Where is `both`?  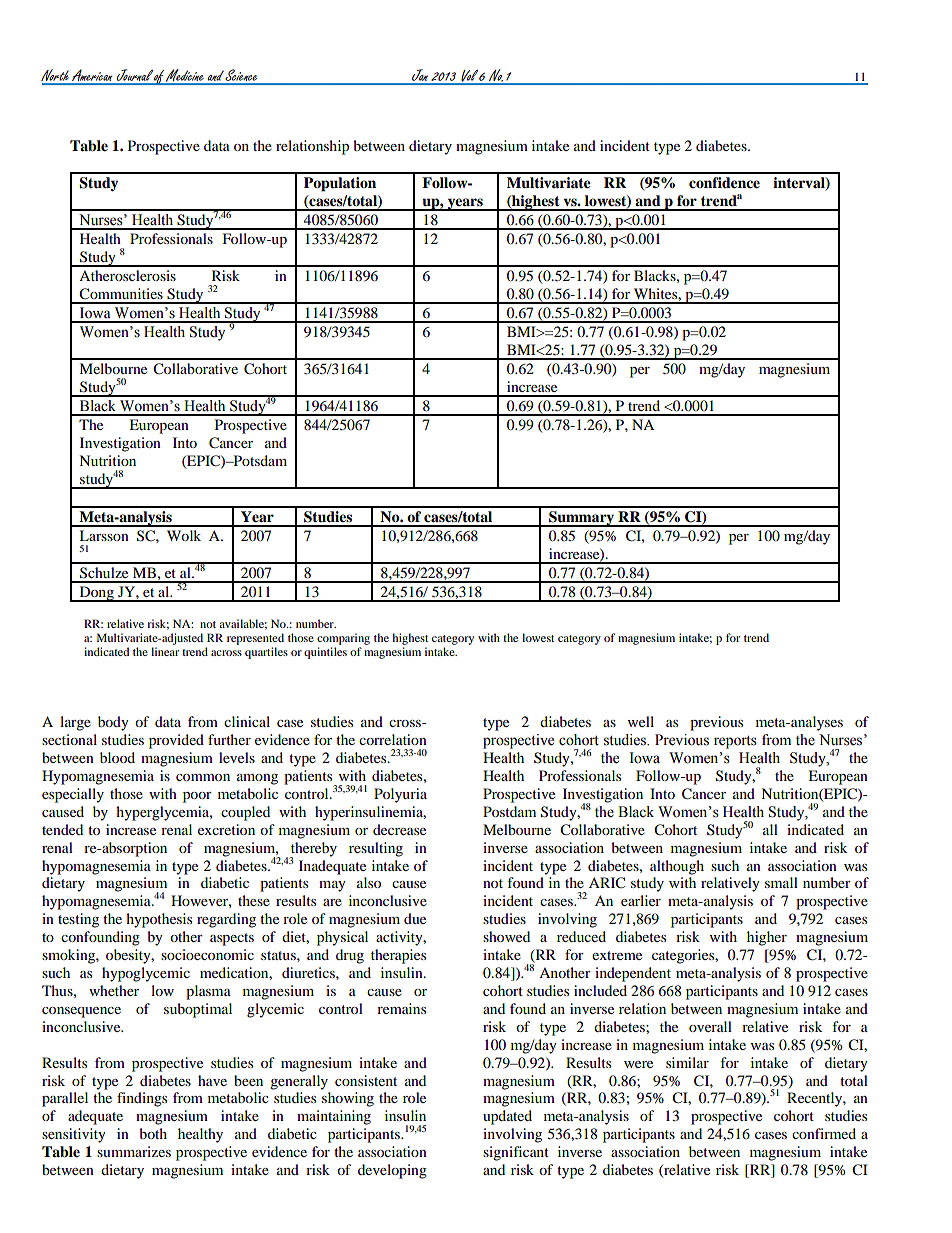 both is located at coordinates (153, 1133).
